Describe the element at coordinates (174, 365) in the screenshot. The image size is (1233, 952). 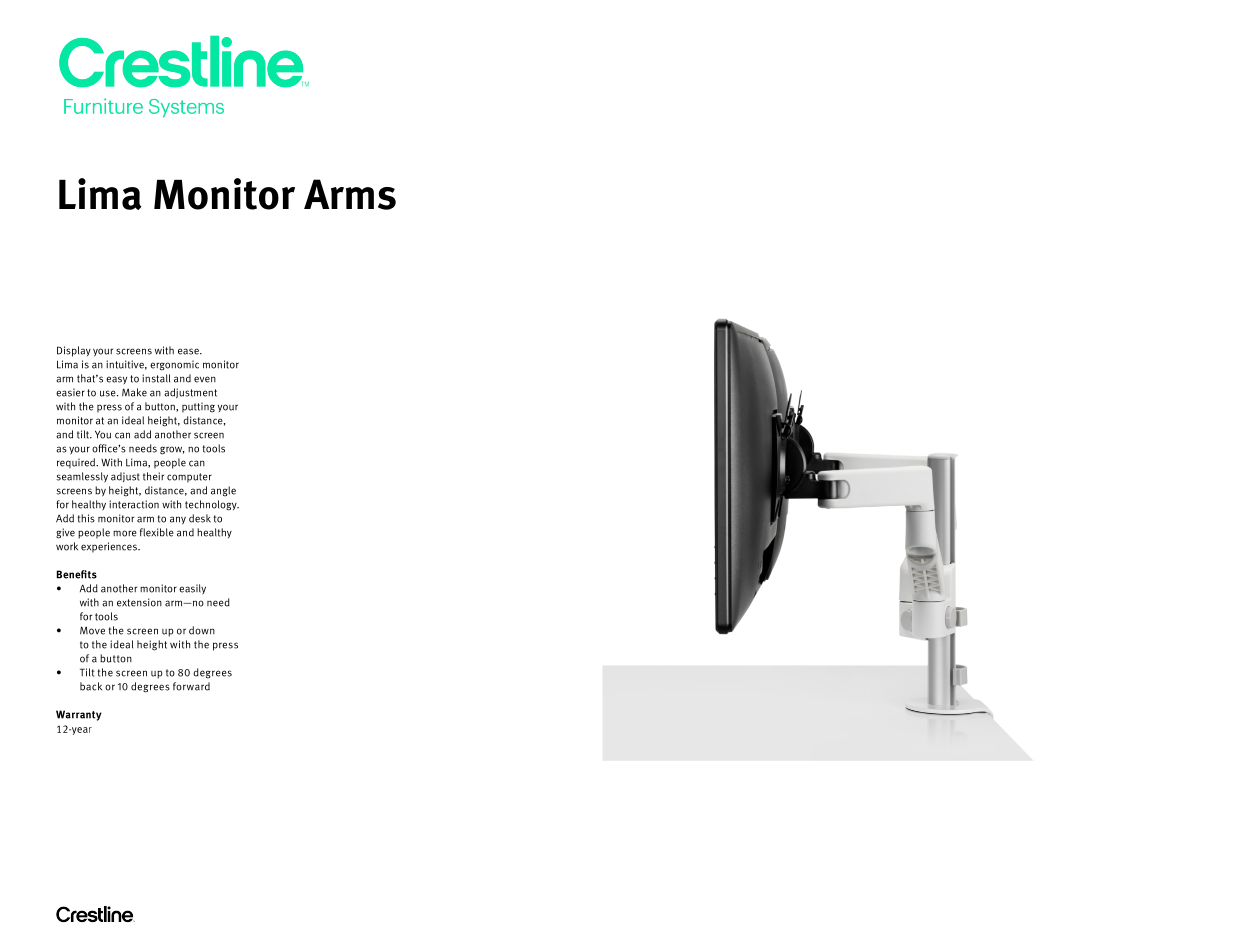
I see `ergonomic` at that location.
